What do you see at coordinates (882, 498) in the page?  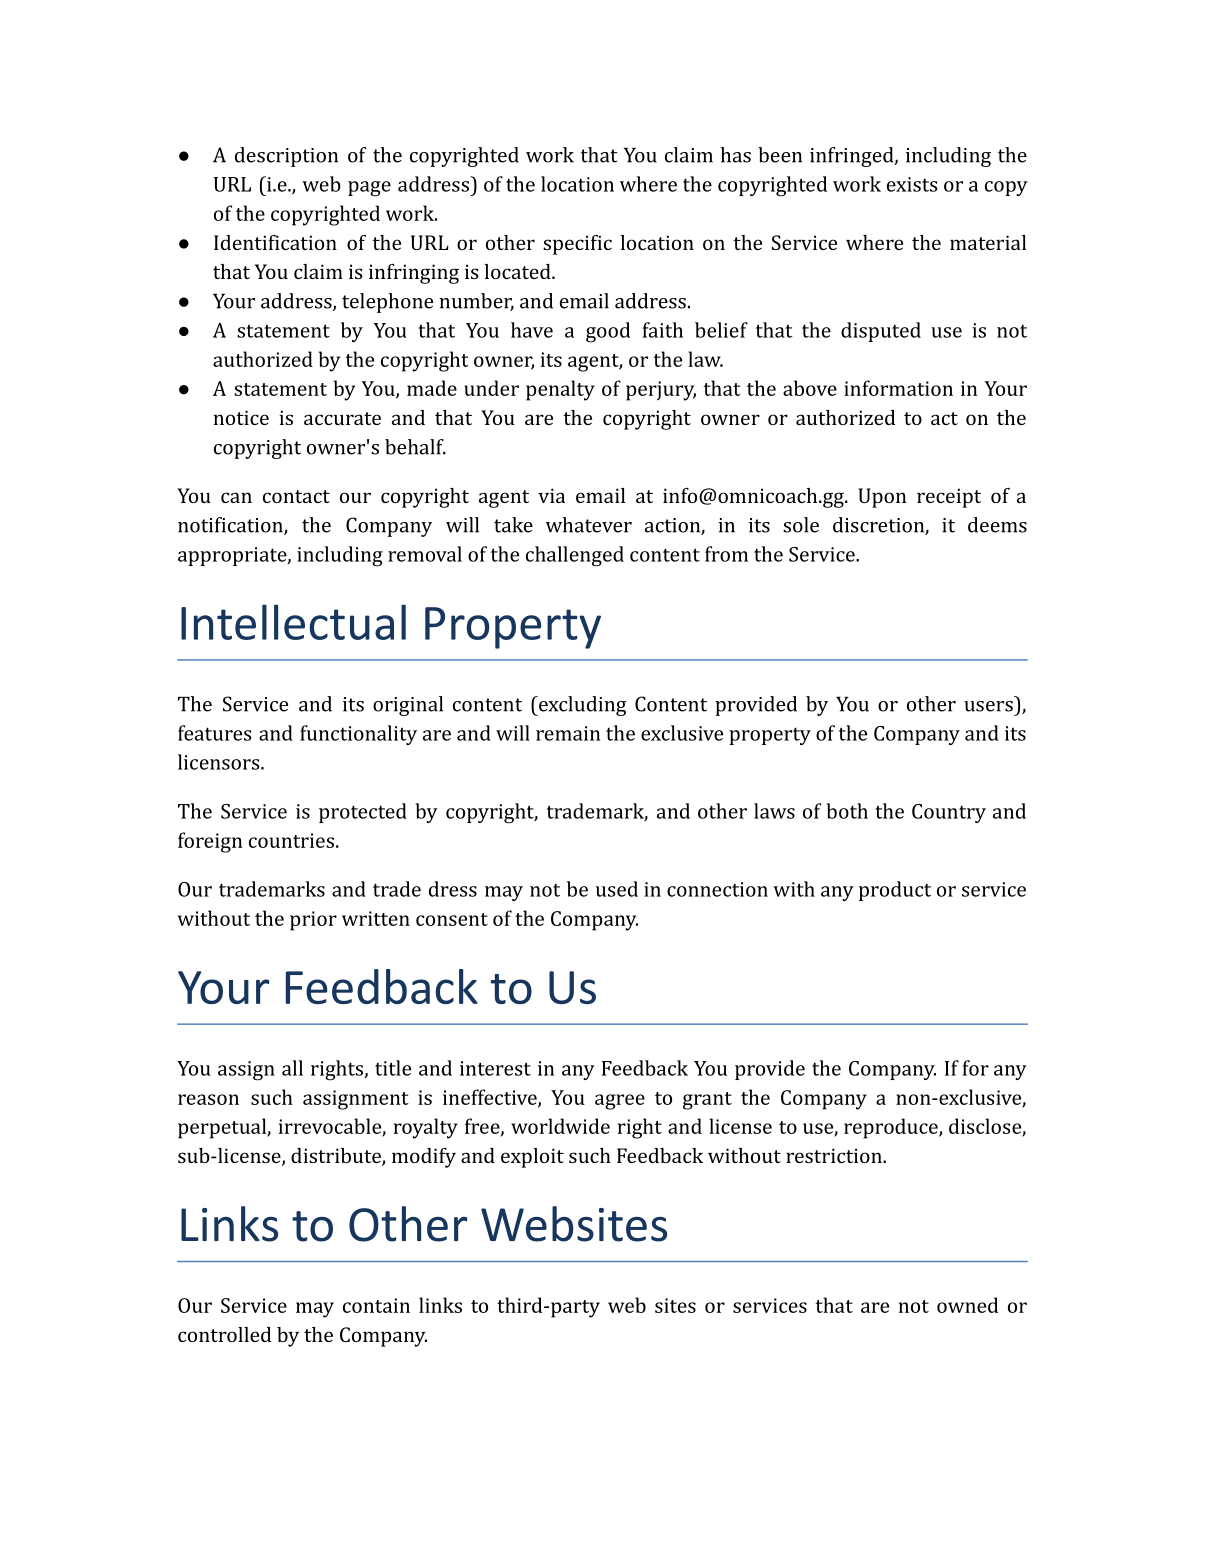 I see `Upon` at bounding box center [882, 498].
